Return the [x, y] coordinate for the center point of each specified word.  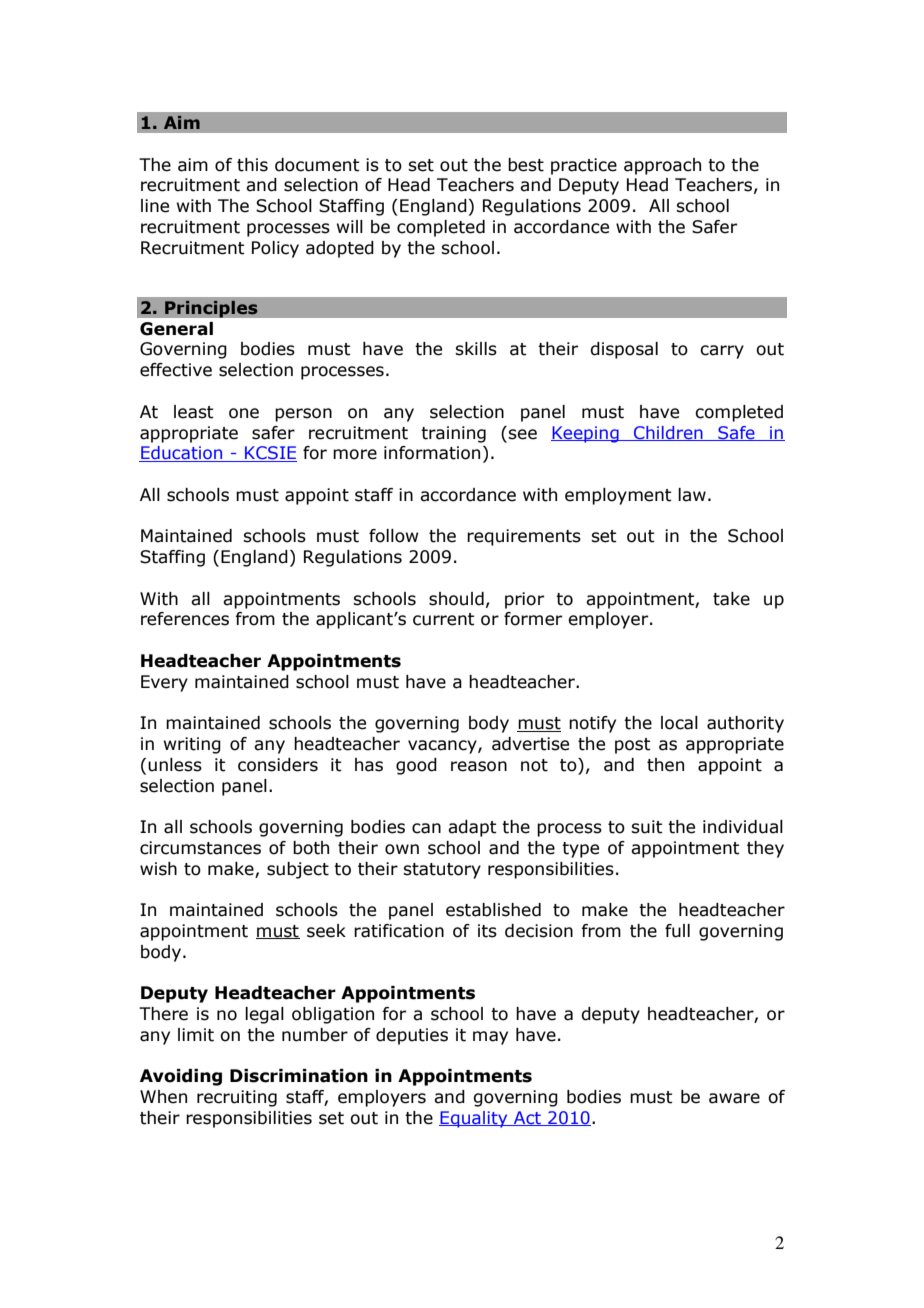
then [665, 765]
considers [278, 765]
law [692, 495]
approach [662, 166]
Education [182, 454]
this [252, 165]
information [432, 453]
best [526, 165]
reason [479, 766]
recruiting [237, 1098]
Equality [474, 1119]
